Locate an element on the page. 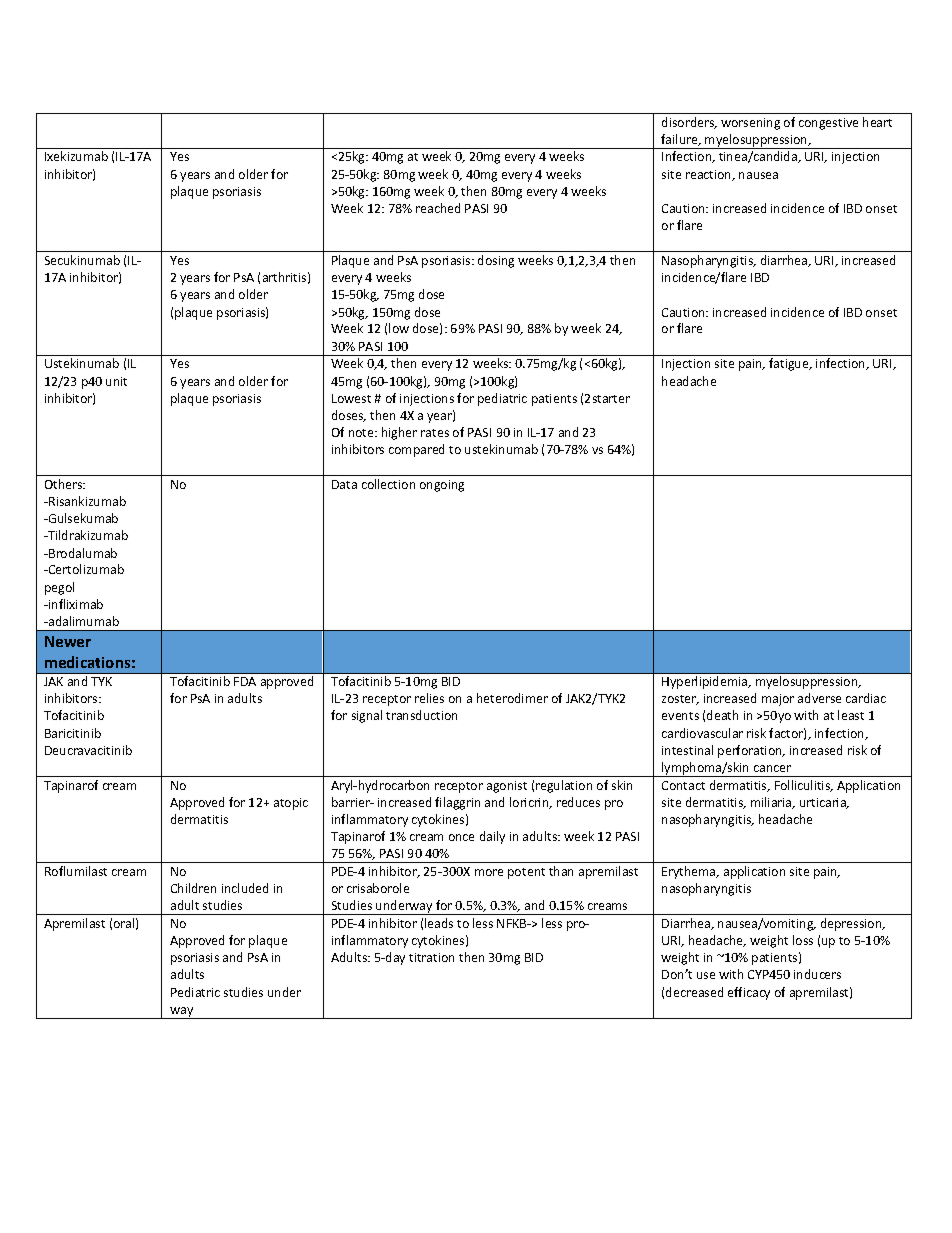  inducers is located at coordinates (817, 974).
